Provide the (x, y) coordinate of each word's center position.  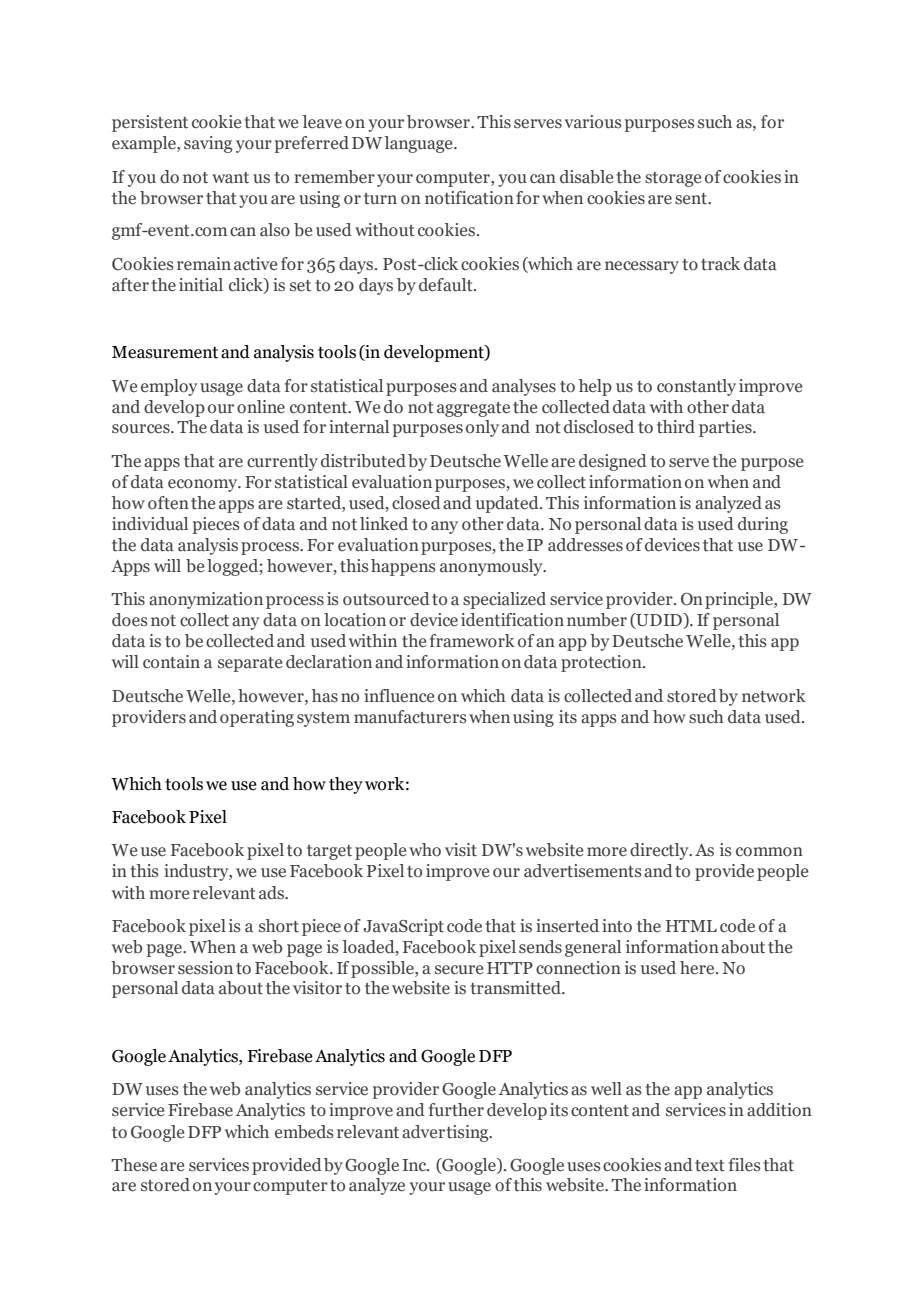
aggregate (473, 409)
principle (740, 600)
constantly (696, 387)
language (420, 144)
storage (673, 179)
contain (171, 662)
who (425, 850)
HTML (691, 926)
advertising (446, 1133)
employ (169, 387)
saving (208, 144)
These (134, 1165)
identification (512, 620)
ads (272, 893)
